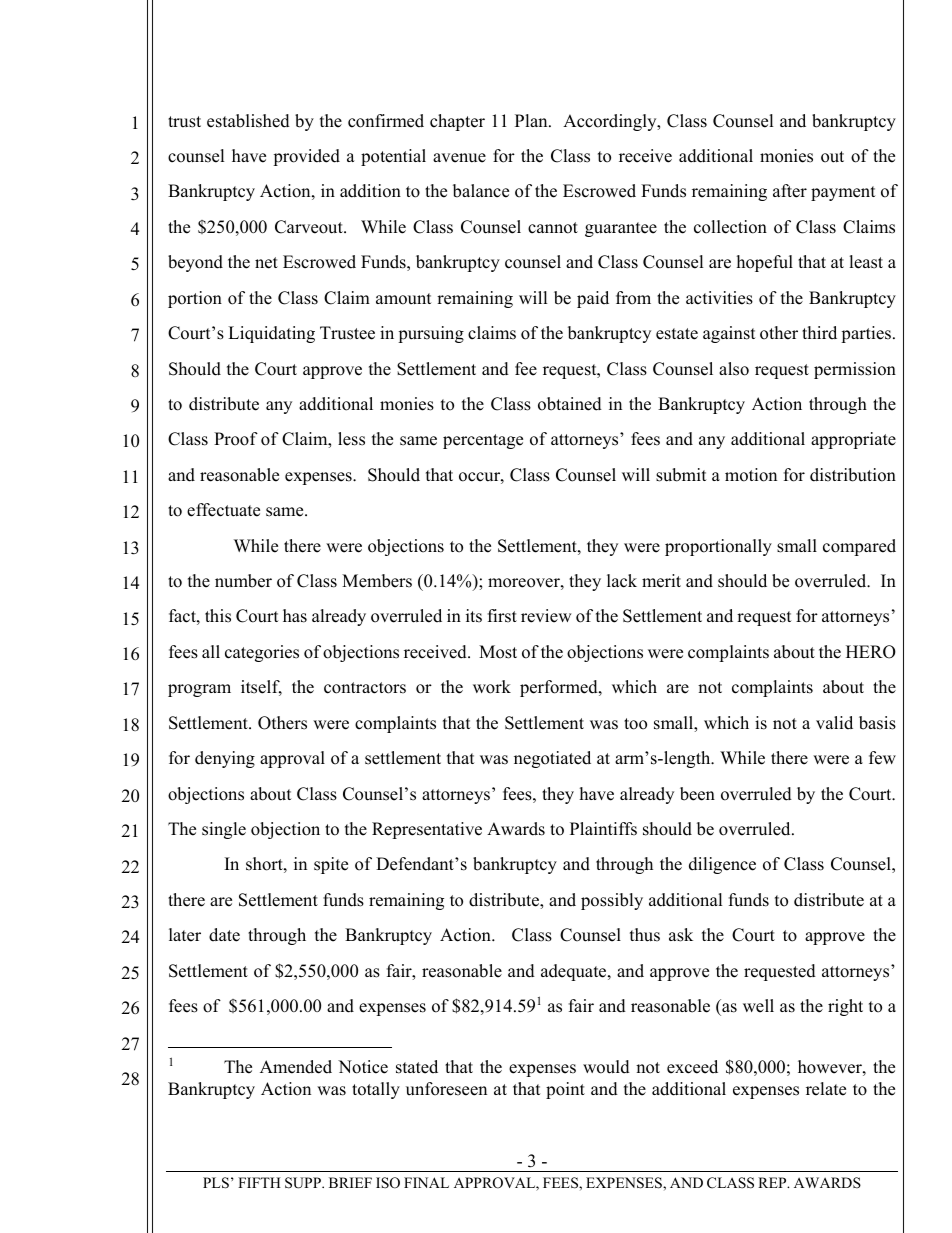 This image has width=952, height=1233. What do you see at coordinates (262, 653) in the image?
I see `categories` at bounding box center [262, 653].
